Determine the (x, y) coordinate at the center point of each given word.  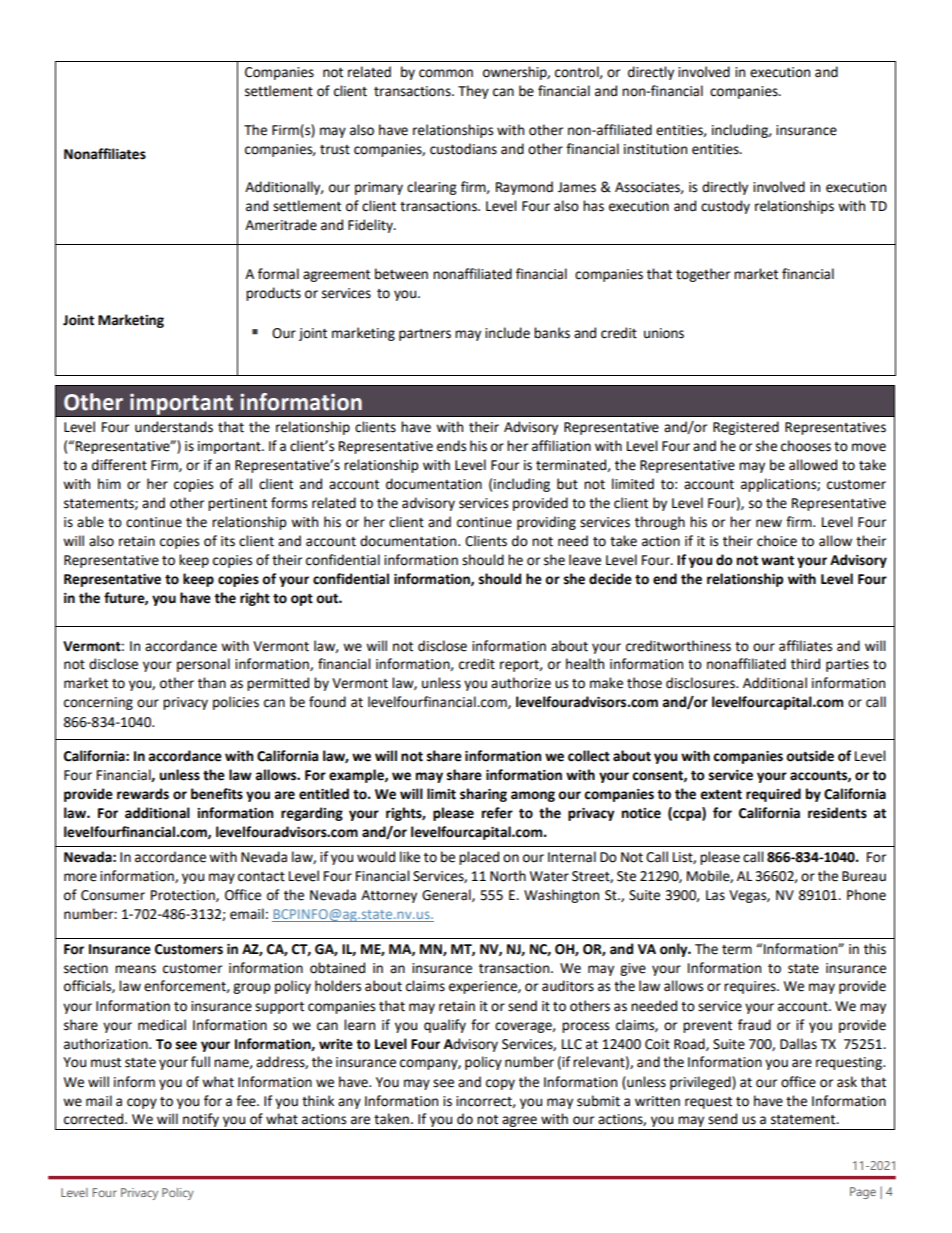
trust (335, 150)
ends (451, 446)
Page (863, 1193)
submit (598, 1101)
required (773, 795)
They (473, 92)
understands (174, 427)
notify (201, 1121)
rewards (143, 794)
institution (655, 149)
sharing (483, 795)
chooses (806, 446)
